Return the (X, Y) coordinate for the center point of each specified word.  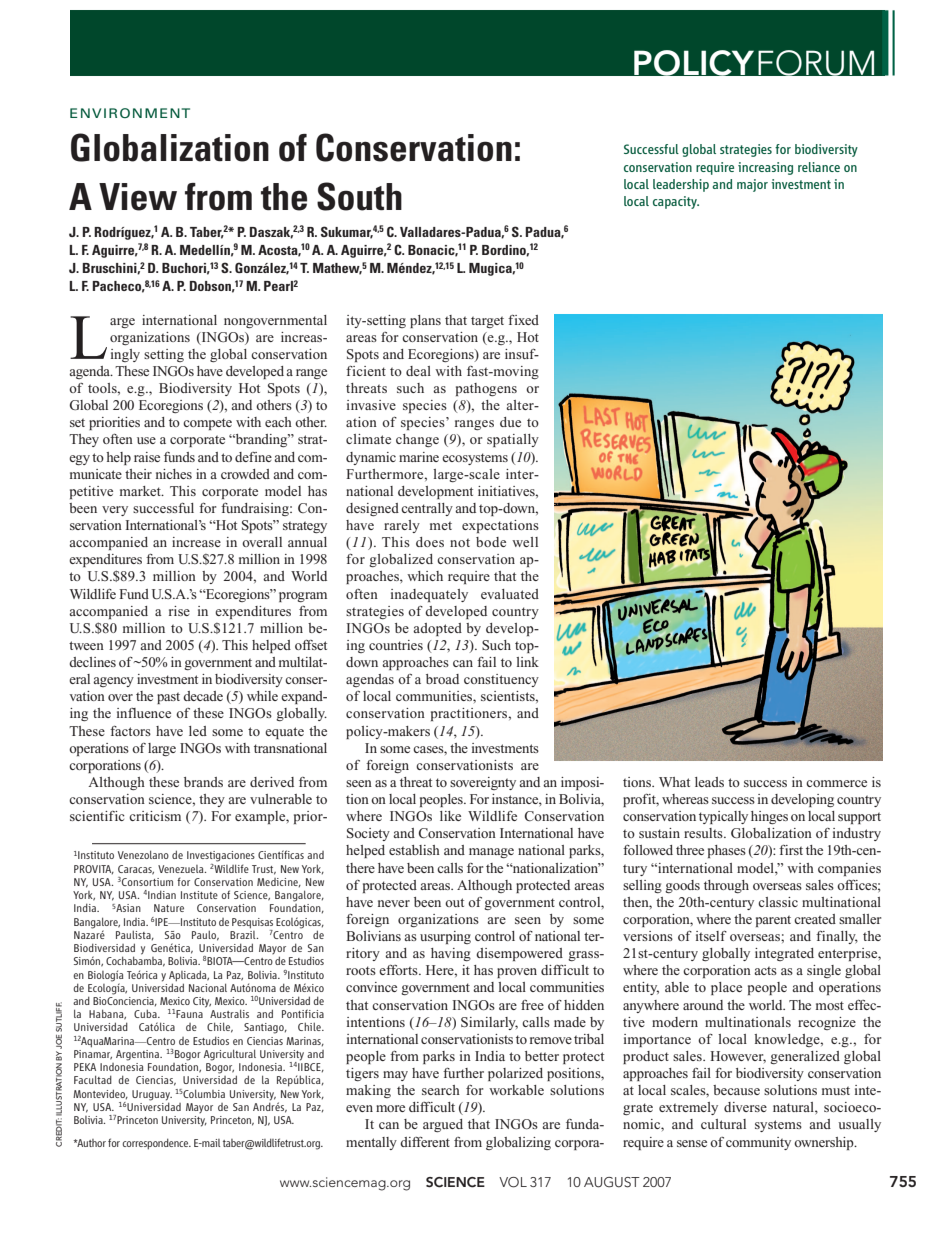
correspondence (156, 1144)
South (359, 196)
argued (443, 1125)
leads (709, 782)
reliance (819, 167)
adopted (437, 629)
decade (203, 696)
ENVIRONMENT (130, 113)
